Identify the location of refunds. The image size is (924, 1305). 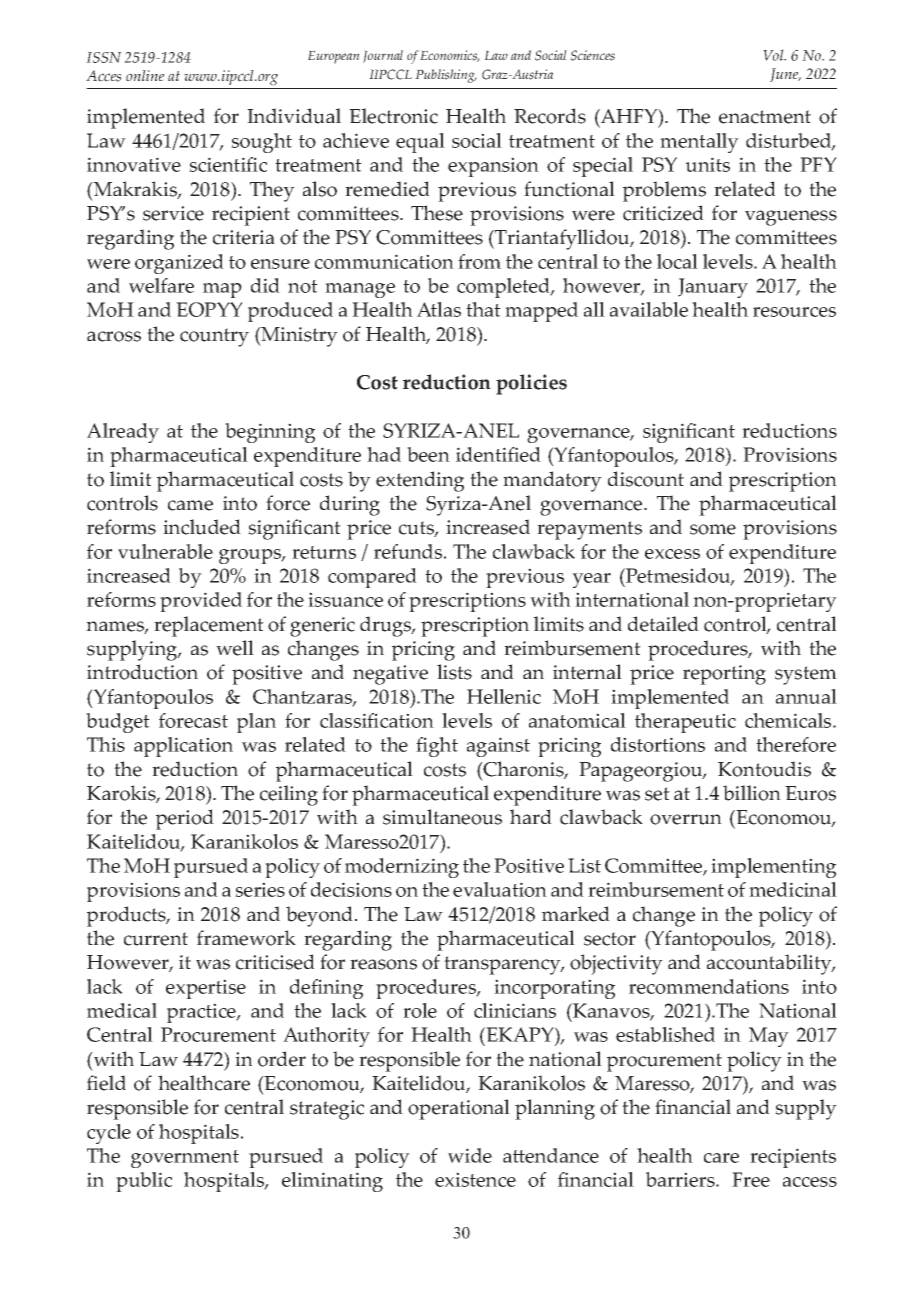
(409, 551).
